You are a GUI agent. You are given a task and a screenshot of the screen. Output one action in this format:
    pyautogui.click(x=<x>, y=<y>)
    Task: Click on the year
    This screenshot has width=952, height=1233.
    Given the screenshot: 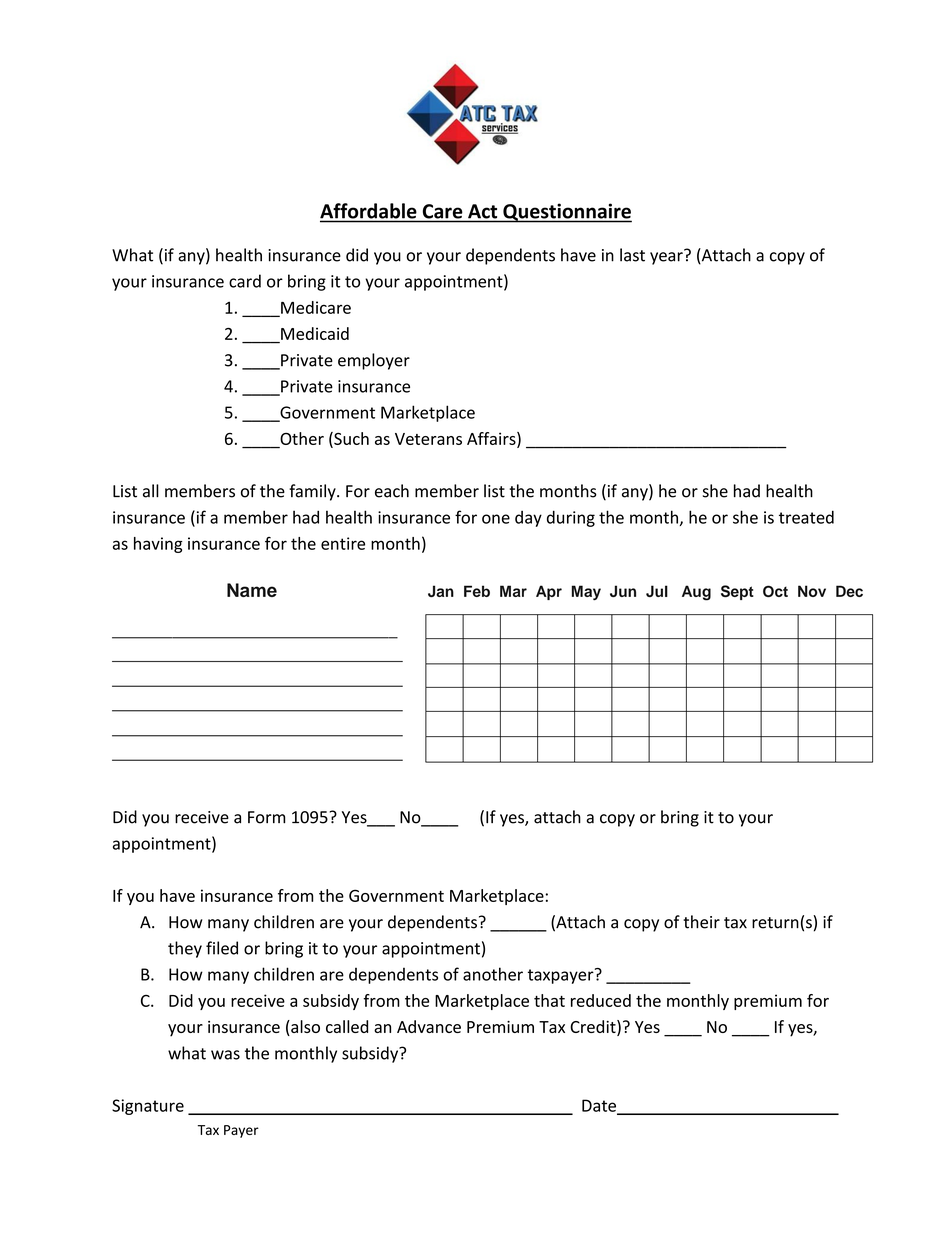 What is the action you would take?
    pyautogui.click(x=667, y=257)
